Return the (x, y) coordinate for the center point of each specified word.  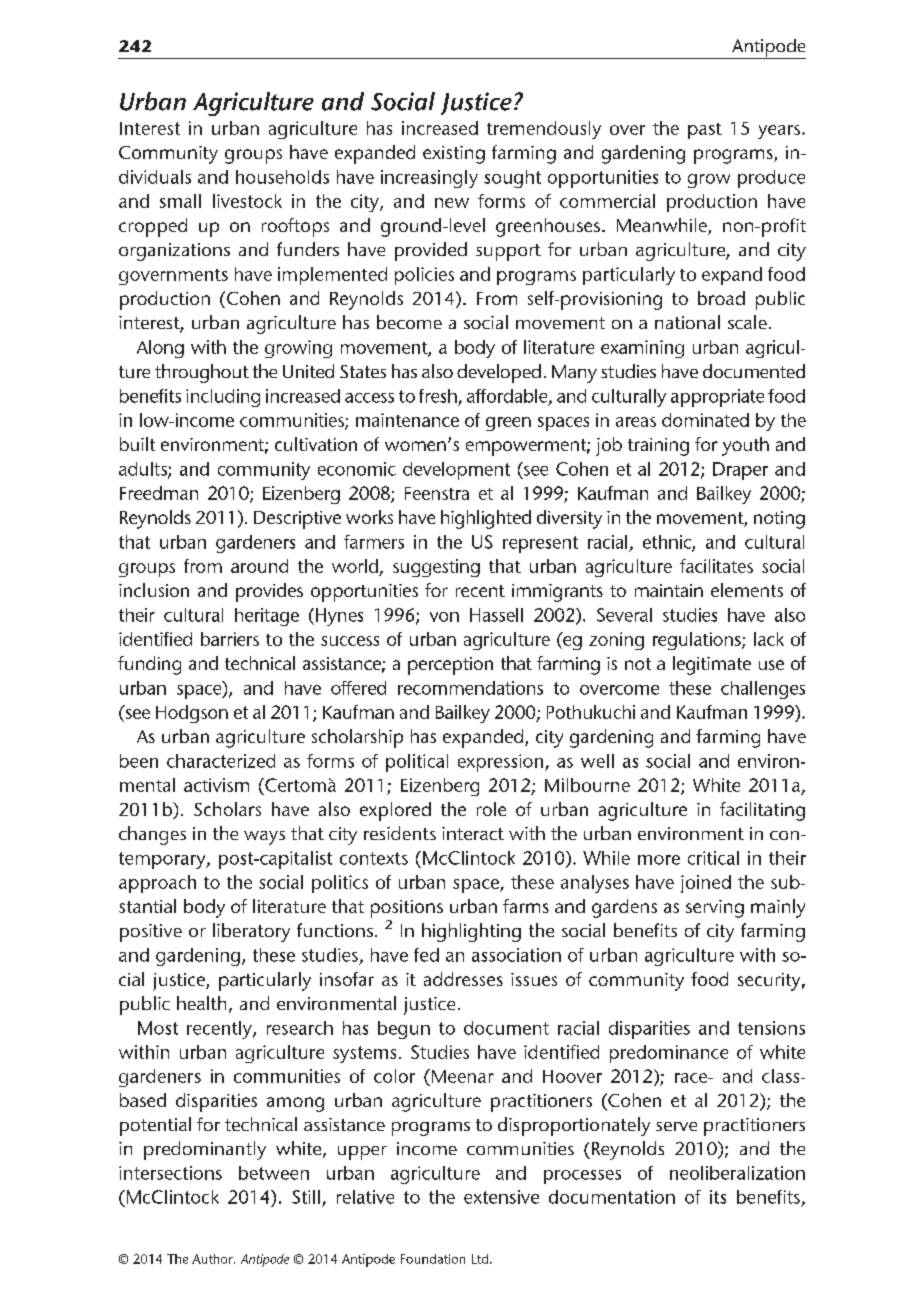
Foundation (433, 1259)
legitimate (712, 665)
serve (676, 1126)
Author (213, 1259)
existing (454, 155)
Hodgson (192, 714)
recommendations (470, 688)
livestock (247, 201)
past (705, 131)
